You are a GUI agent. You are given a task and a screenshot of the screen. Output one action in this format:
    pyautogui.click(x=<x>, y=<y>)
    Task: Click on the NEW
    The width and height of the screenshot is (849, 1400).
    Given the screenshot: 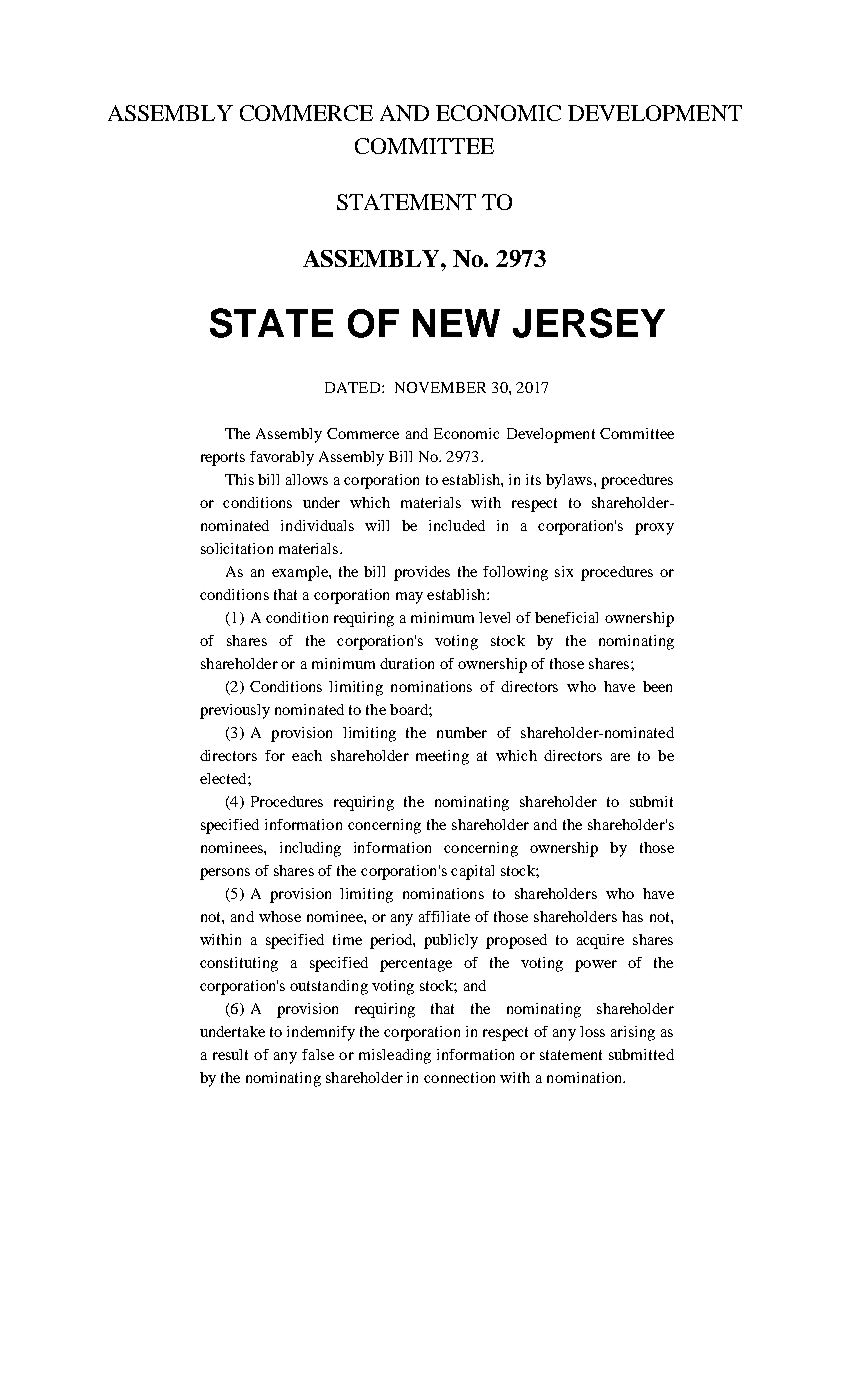 What is the action you would take?
    pyautogui.click(x=456, y=323)
